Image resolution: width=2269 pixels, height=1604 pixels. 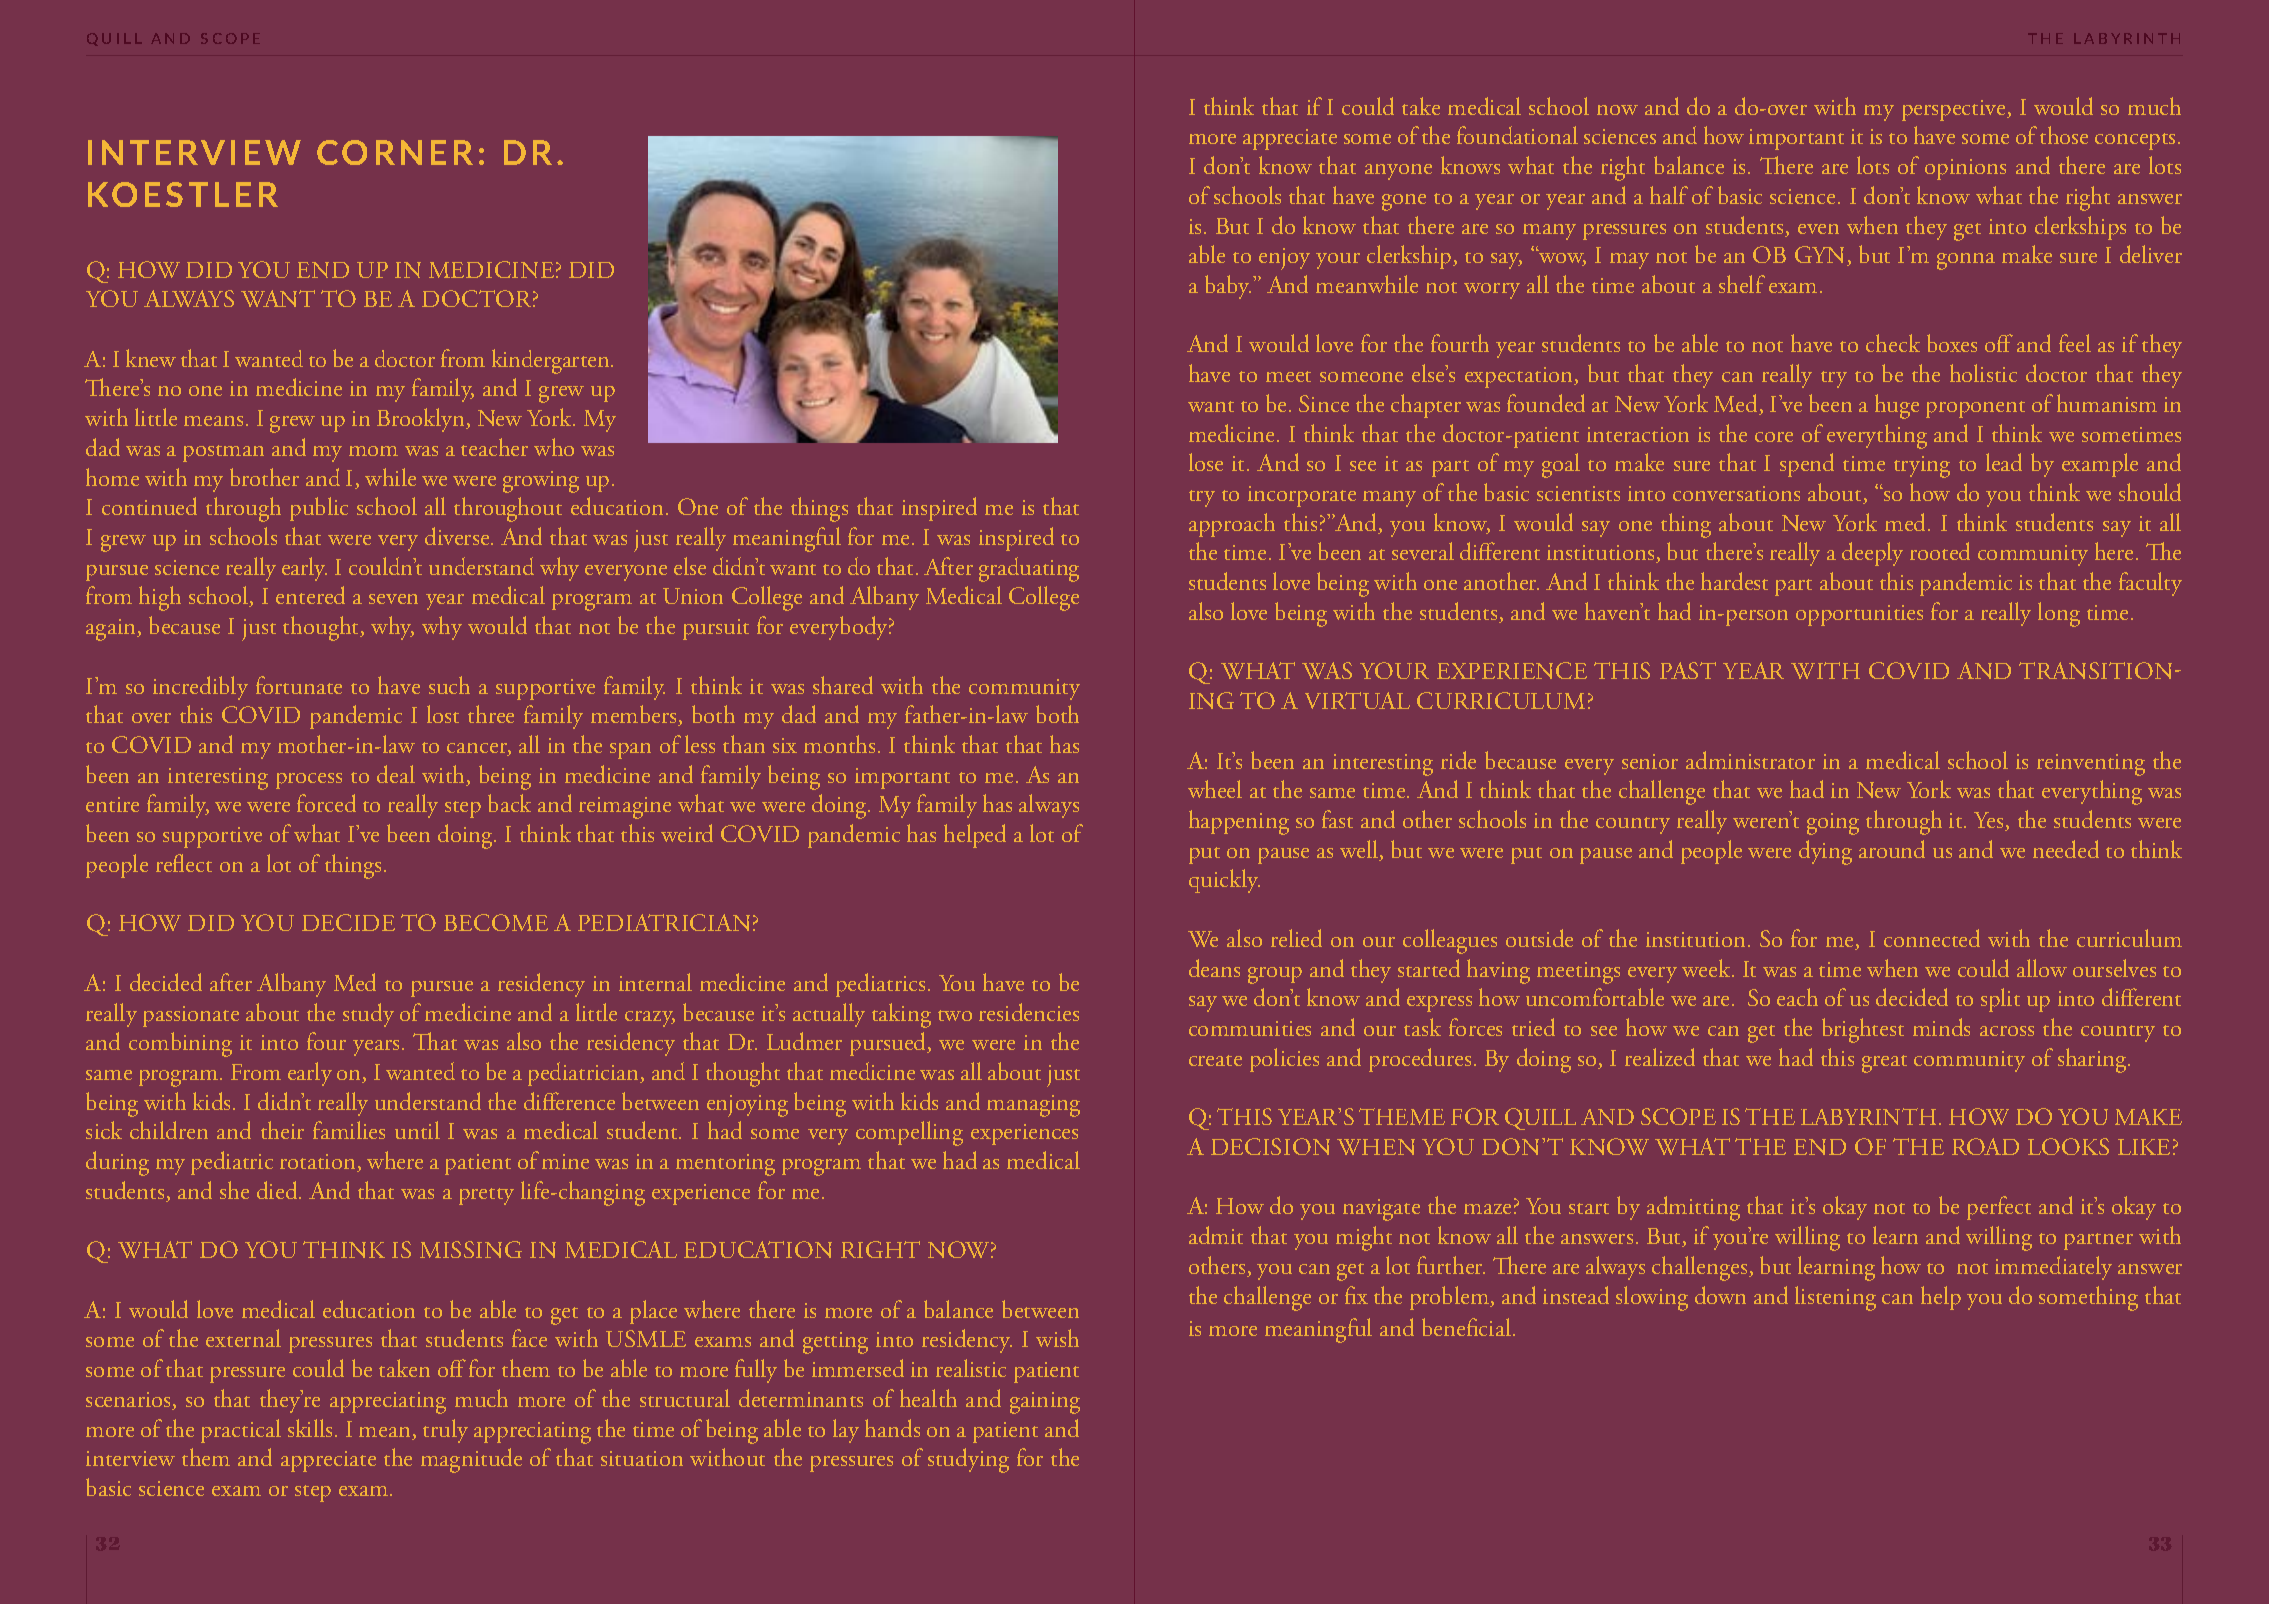 What do you see at coordinates (2000, 1000) in the document?
I see `split` at bounding box center [2000, 1000].
